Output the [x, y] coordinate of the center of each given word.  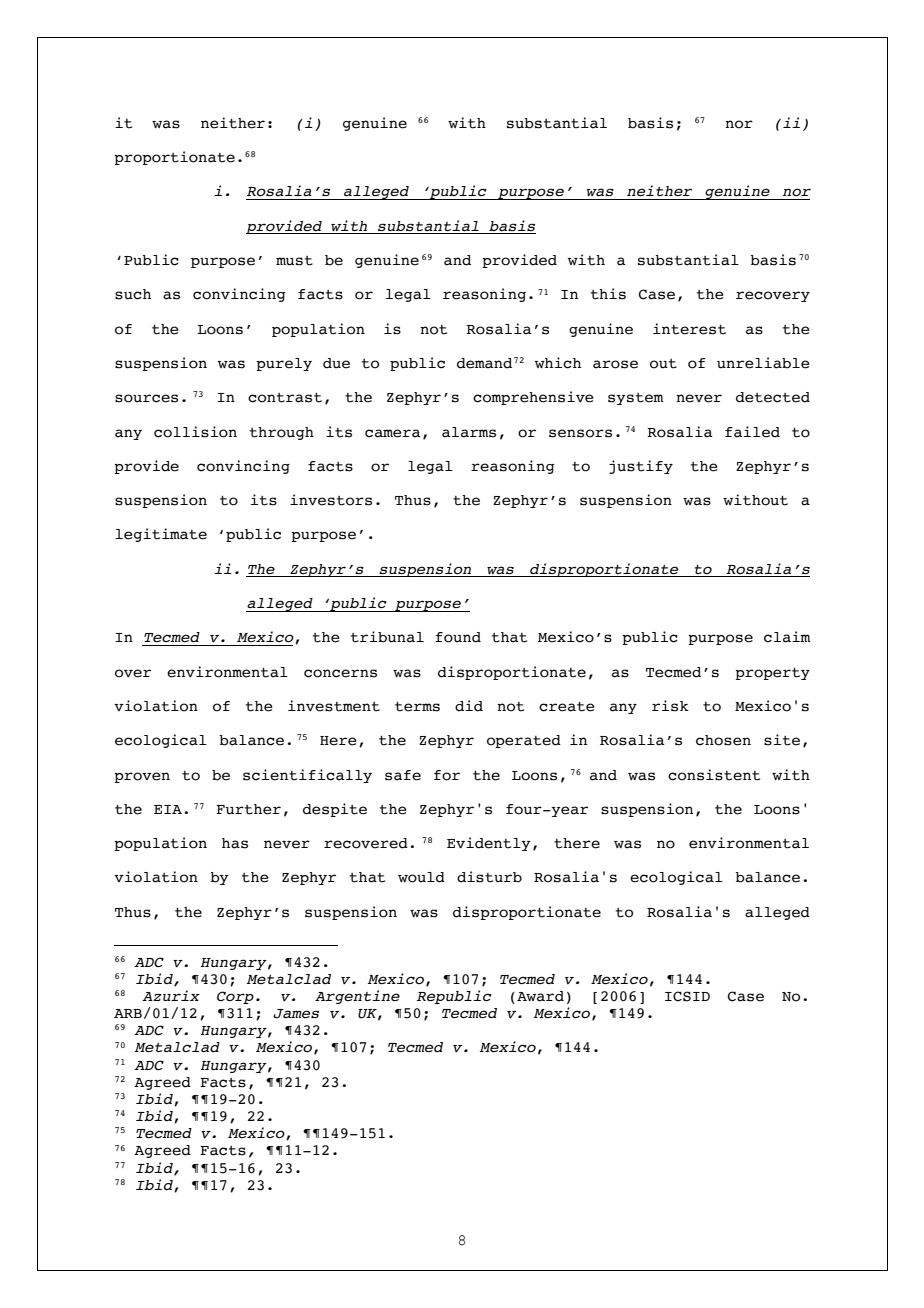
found [458, 637]
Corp [235, 997]
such [133, 294]
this [608, 294]
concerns [340, 673]
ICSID [687, 996]
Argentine [357, 997]
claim [787, 637]
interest [689, 329]
